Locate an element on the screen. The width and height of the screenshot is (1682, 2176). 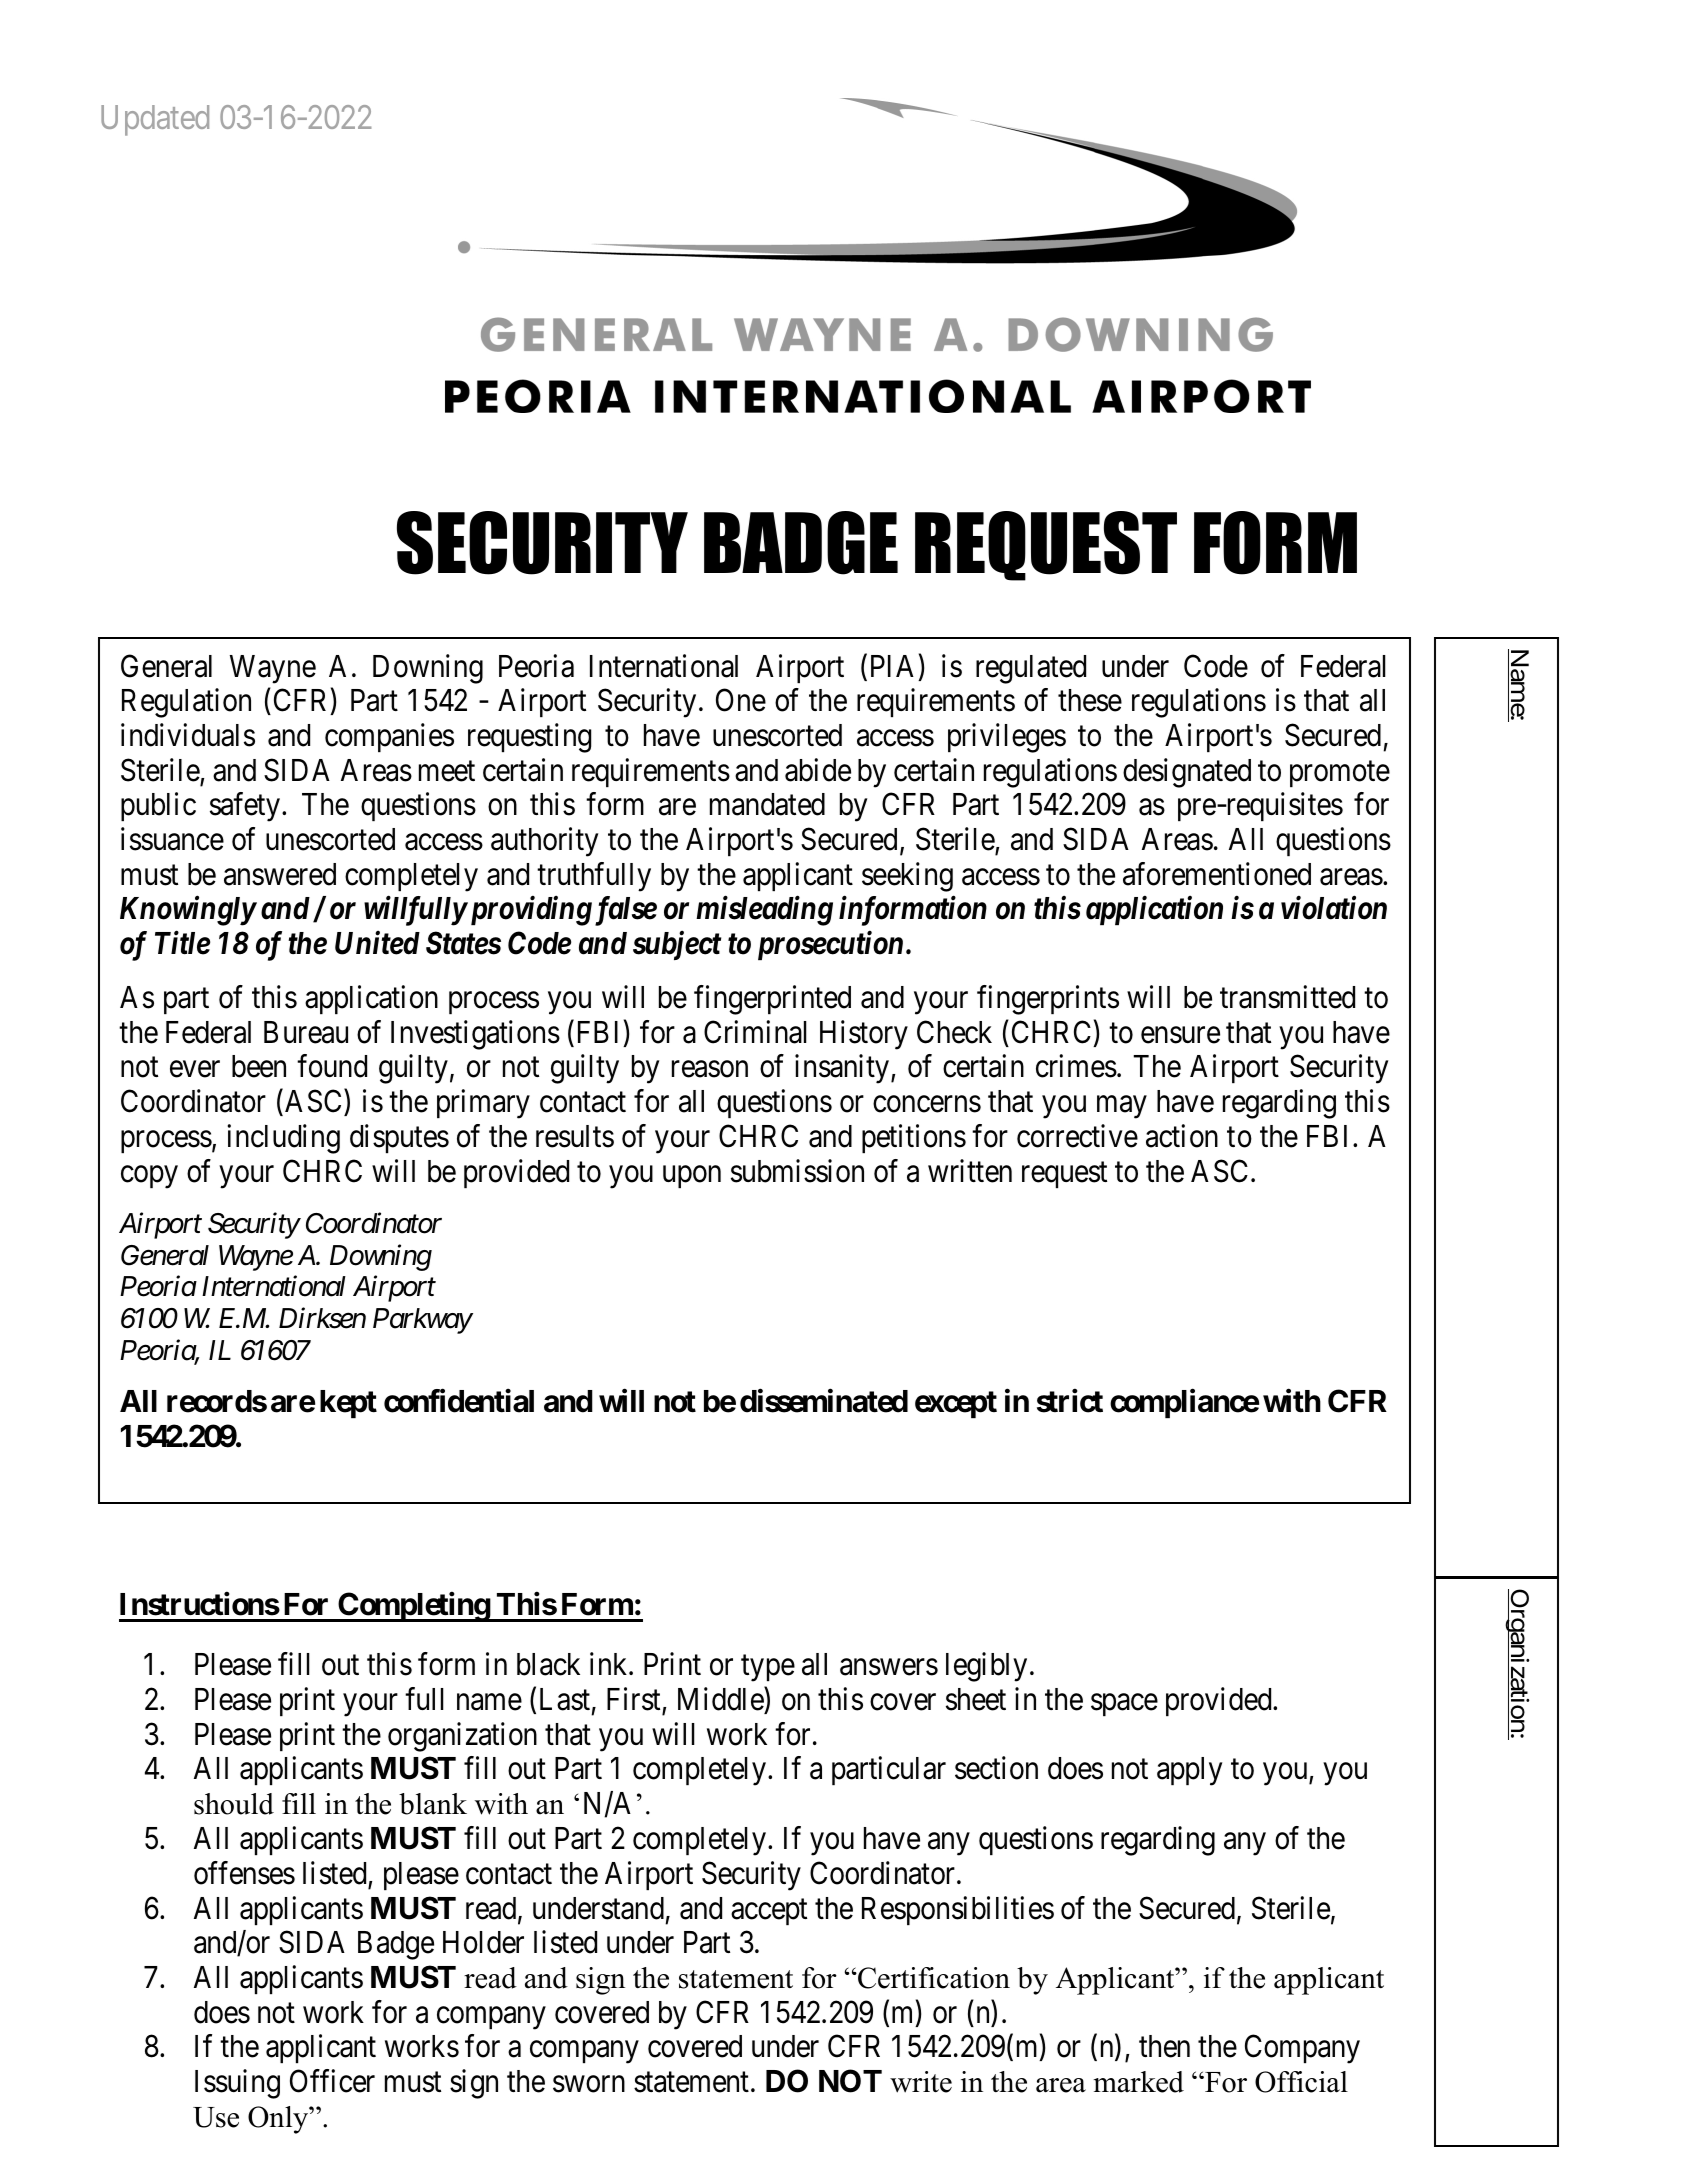
Updated is located at coordinates (155, 120).
